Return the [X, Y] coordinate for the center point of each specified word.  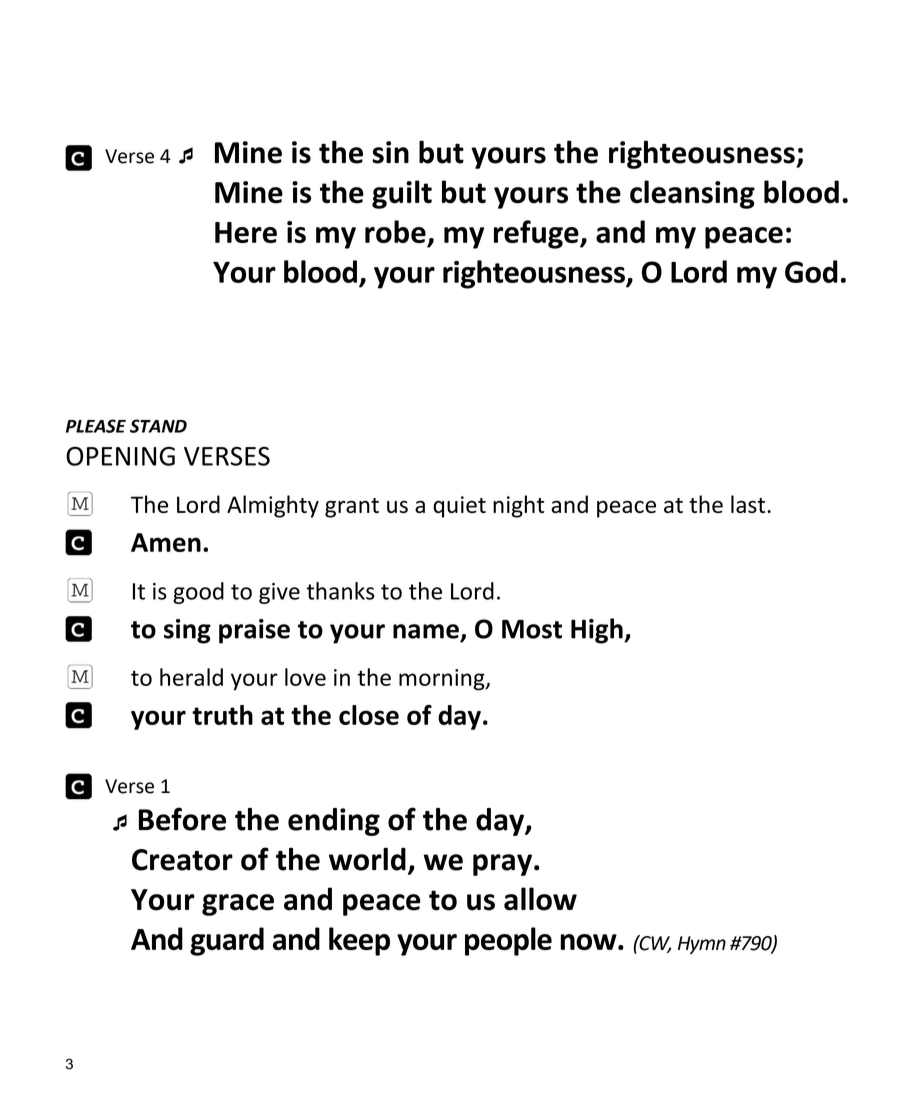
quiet [459, 507]
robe [396, 233]
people [508, 941]
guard [227, 941]
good [198, 593]
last [749, 504]
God [811, 271]
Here [246, 232]
